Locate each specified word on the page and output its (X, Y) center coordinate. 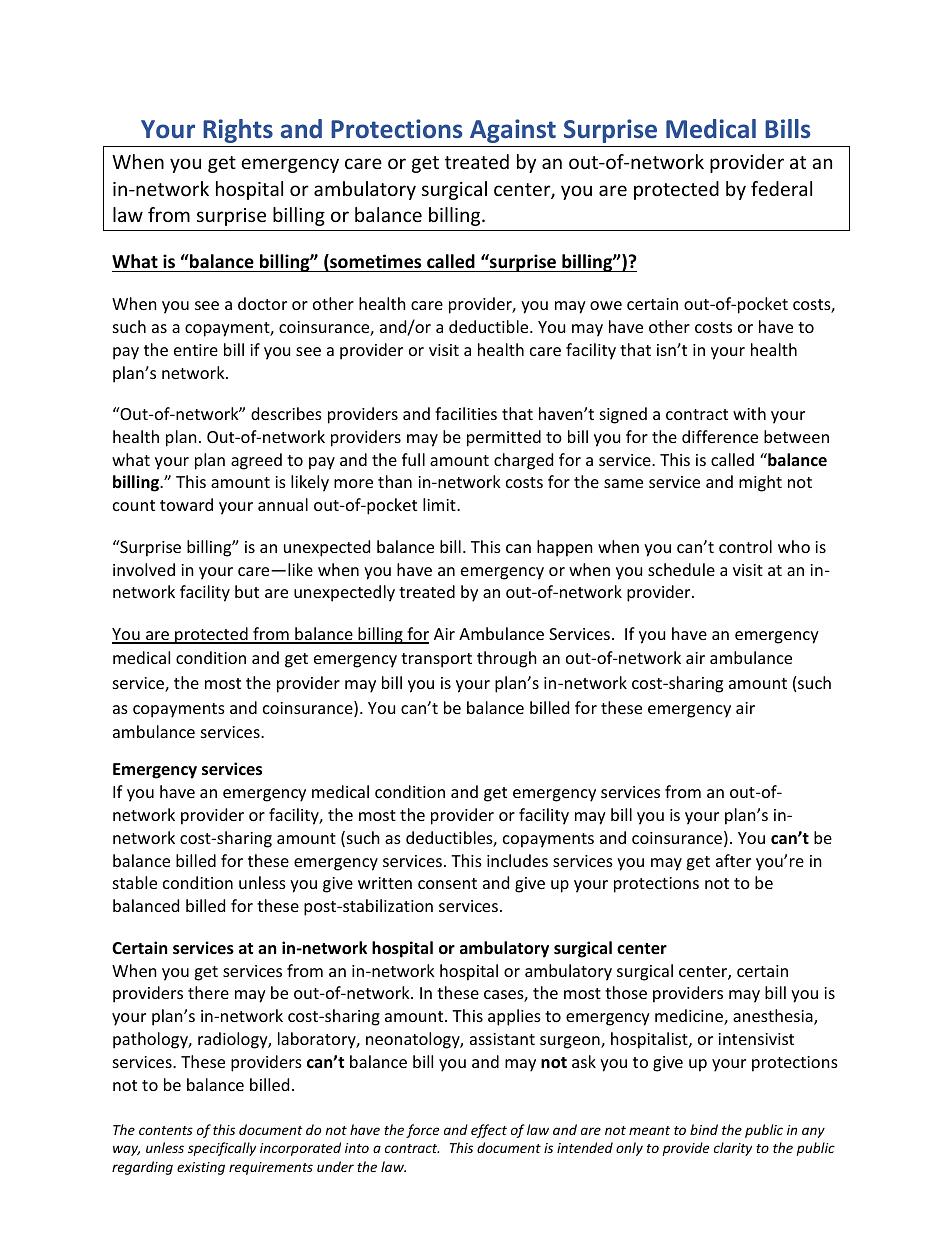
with (749, 413)
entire (196, 350)
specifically (222, 1149)
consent (447, 883)
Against (513, 131)
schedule (681, 569)
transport (436, 660)
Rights (238, 131)
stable (135, 882)
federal (781, 188)
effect (489, 1131)
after (733, 860)
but (247, 591)
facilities (466, 413)
